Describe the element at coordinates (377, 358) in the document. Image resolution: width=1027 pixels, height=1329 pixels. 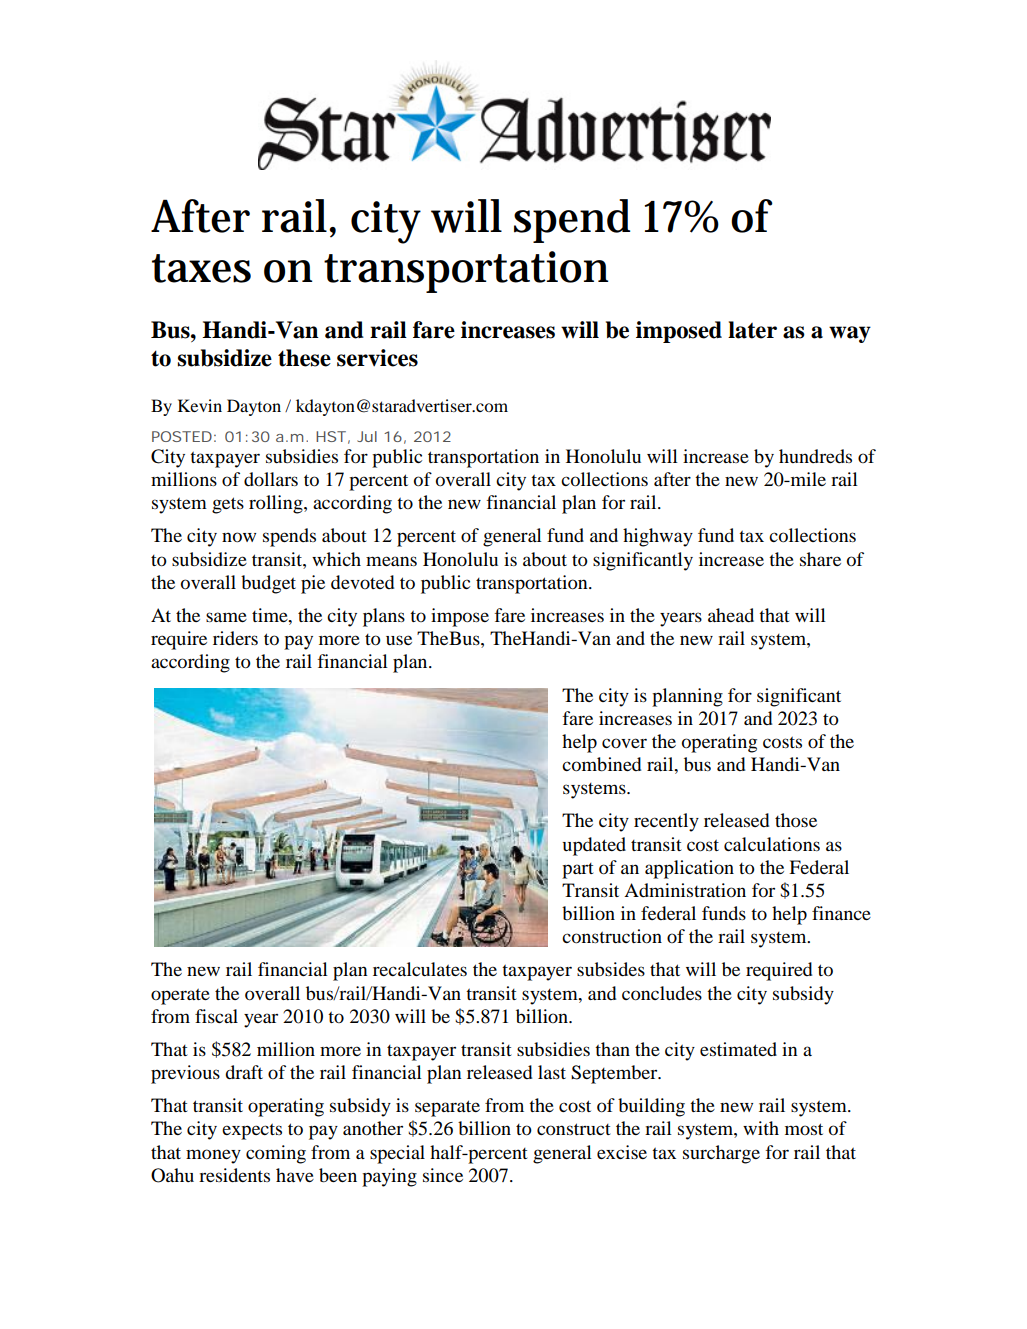
I see `services` at that location.
